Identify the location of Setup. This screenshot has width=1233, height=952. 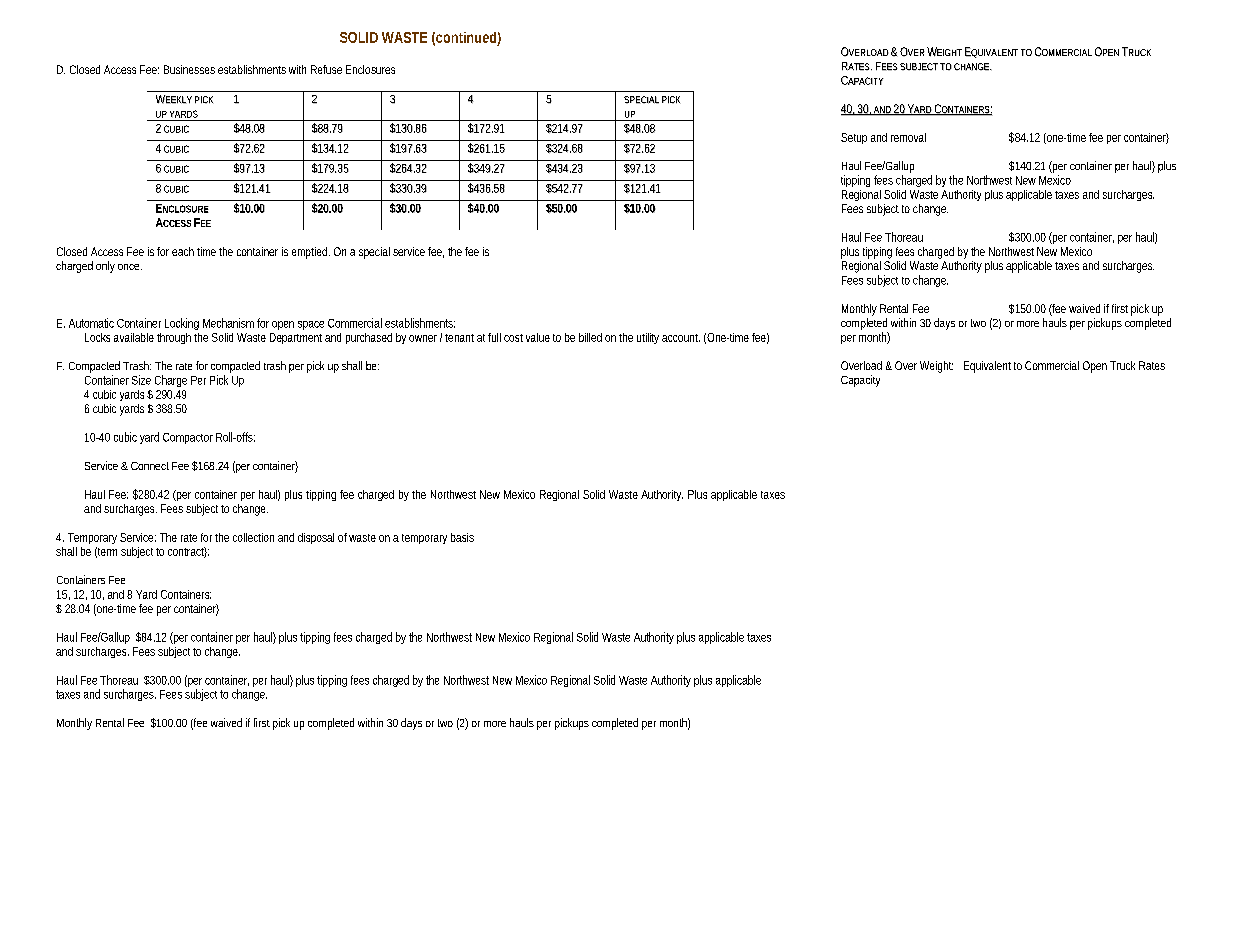
(854, 138).
